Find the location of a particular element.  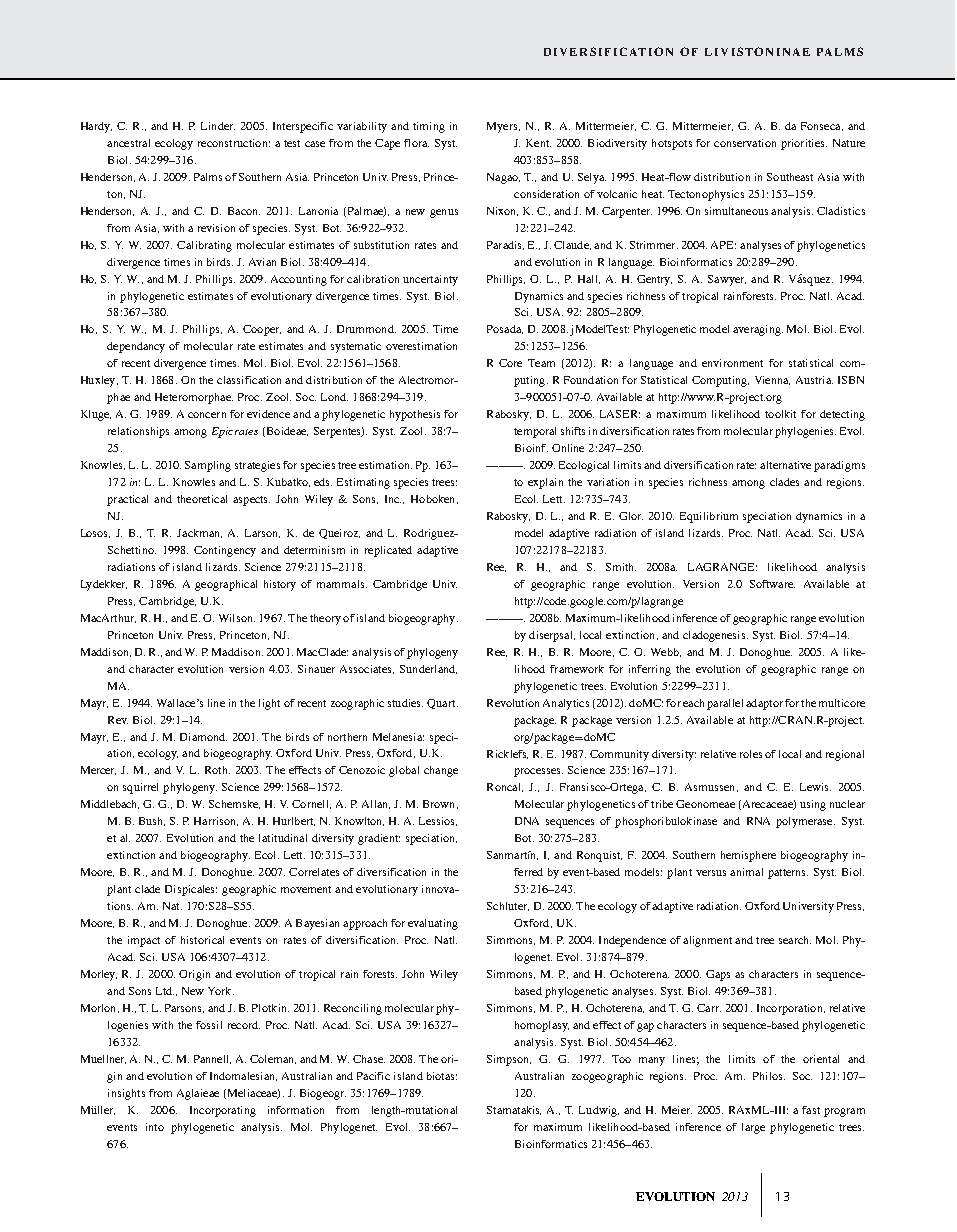

Roth is located at coordinates (217, 770).
